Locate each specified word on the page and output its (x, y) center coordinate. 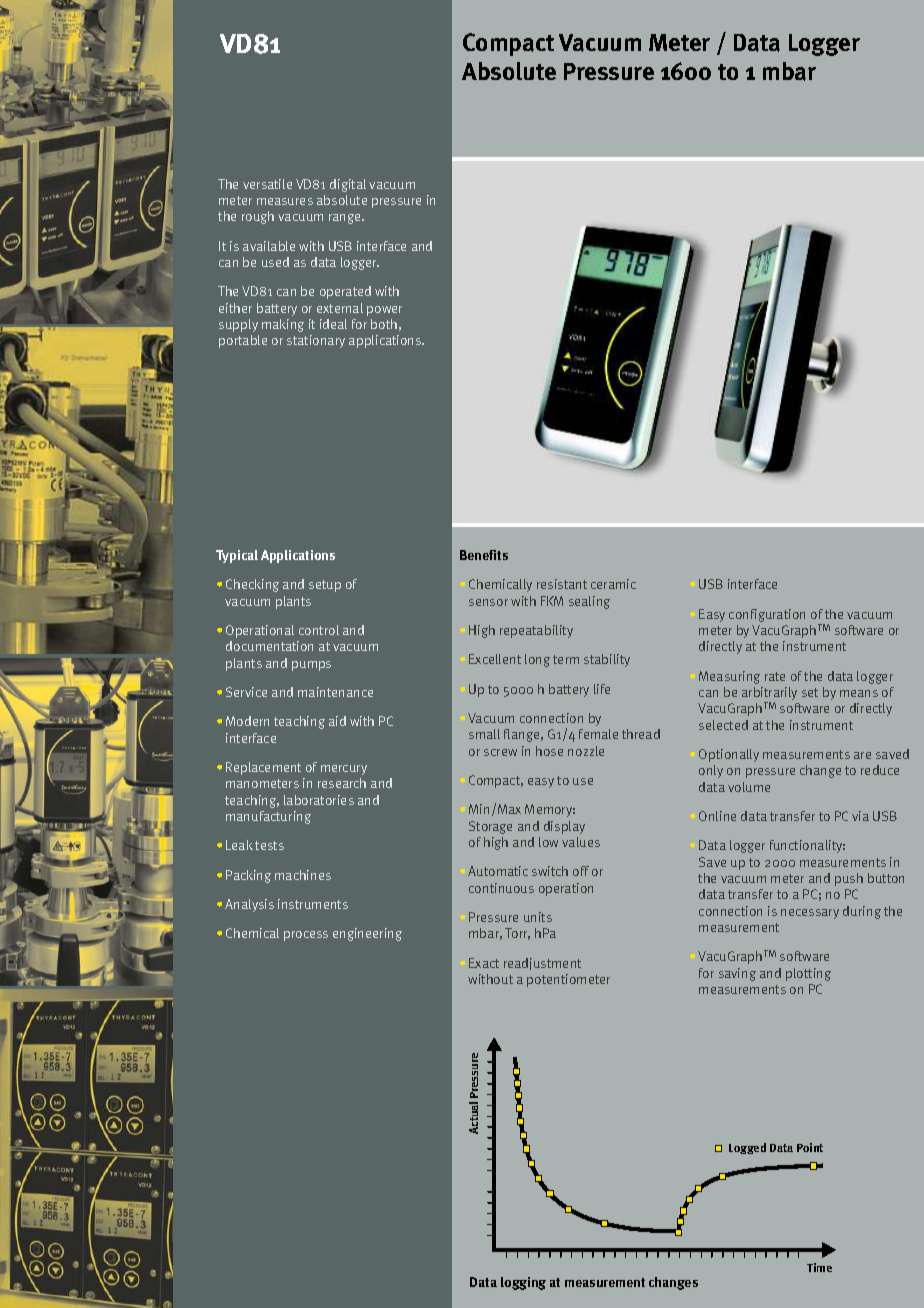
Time (819, 1267)
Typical (237, 556)
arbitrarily (769, 695)
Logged (747, 1148)
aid (337, 721)
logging (523, 1283)
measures (285, 201)
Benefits (484, 555)
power (384, 311)
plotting (808, 974)
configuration (767, 615)
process (306, 936)
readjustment (542, 964)
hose (549, 751)
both (384, 324)
